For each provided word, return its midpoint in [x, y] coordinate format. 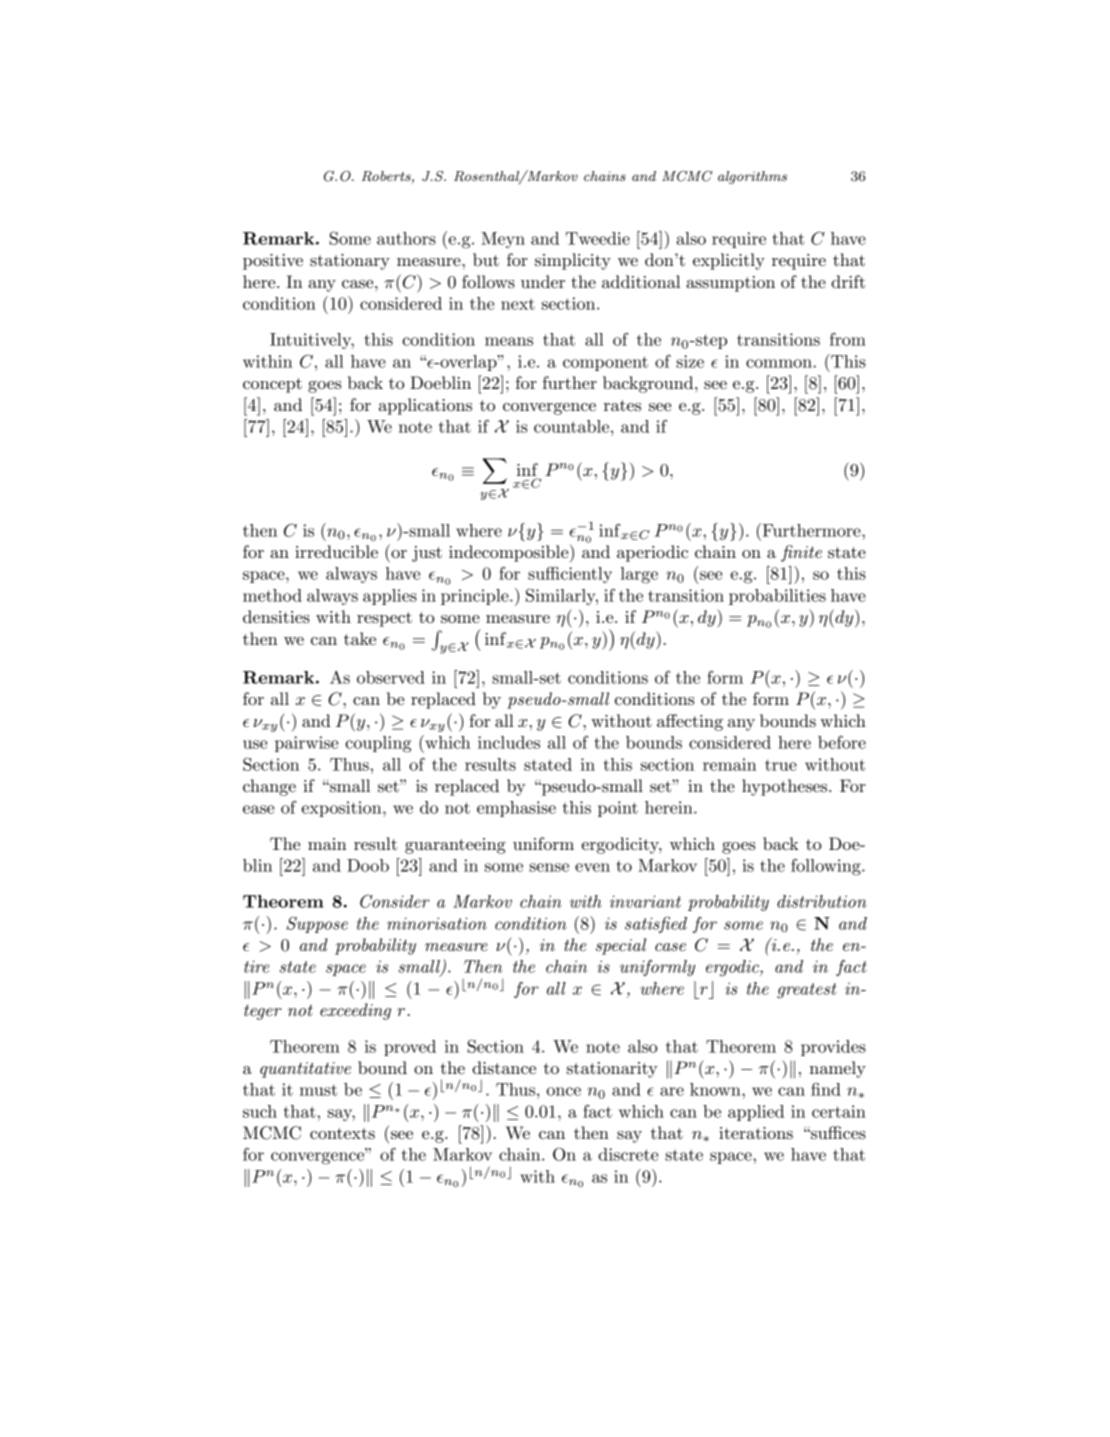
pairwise [306, 744]
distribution [822, 901]
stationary [350, 262]
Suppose [317, 924]
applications [425, 406]
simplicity [573, 261]
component [605, 363]
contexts [342, 1133]
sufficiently [570, 574]
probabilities [777, 597]
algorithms [752, 177]
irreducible [336, 551]
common [780, 363]
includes [509, 742]
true [781, 765]
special [621, 946]
